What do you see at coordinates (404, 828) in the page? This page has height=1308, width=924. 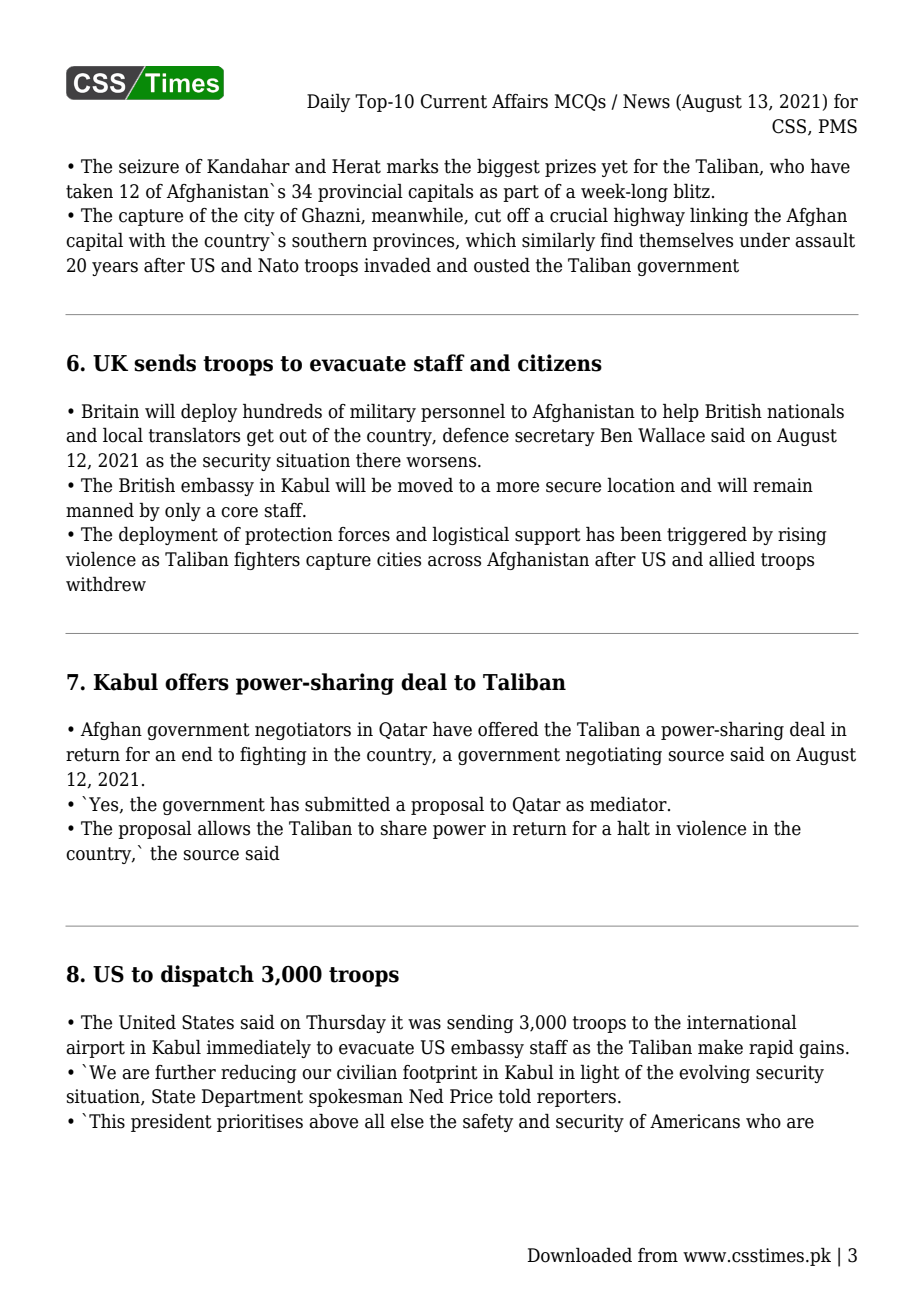 I see `share` at bounding box center [404, 828].
